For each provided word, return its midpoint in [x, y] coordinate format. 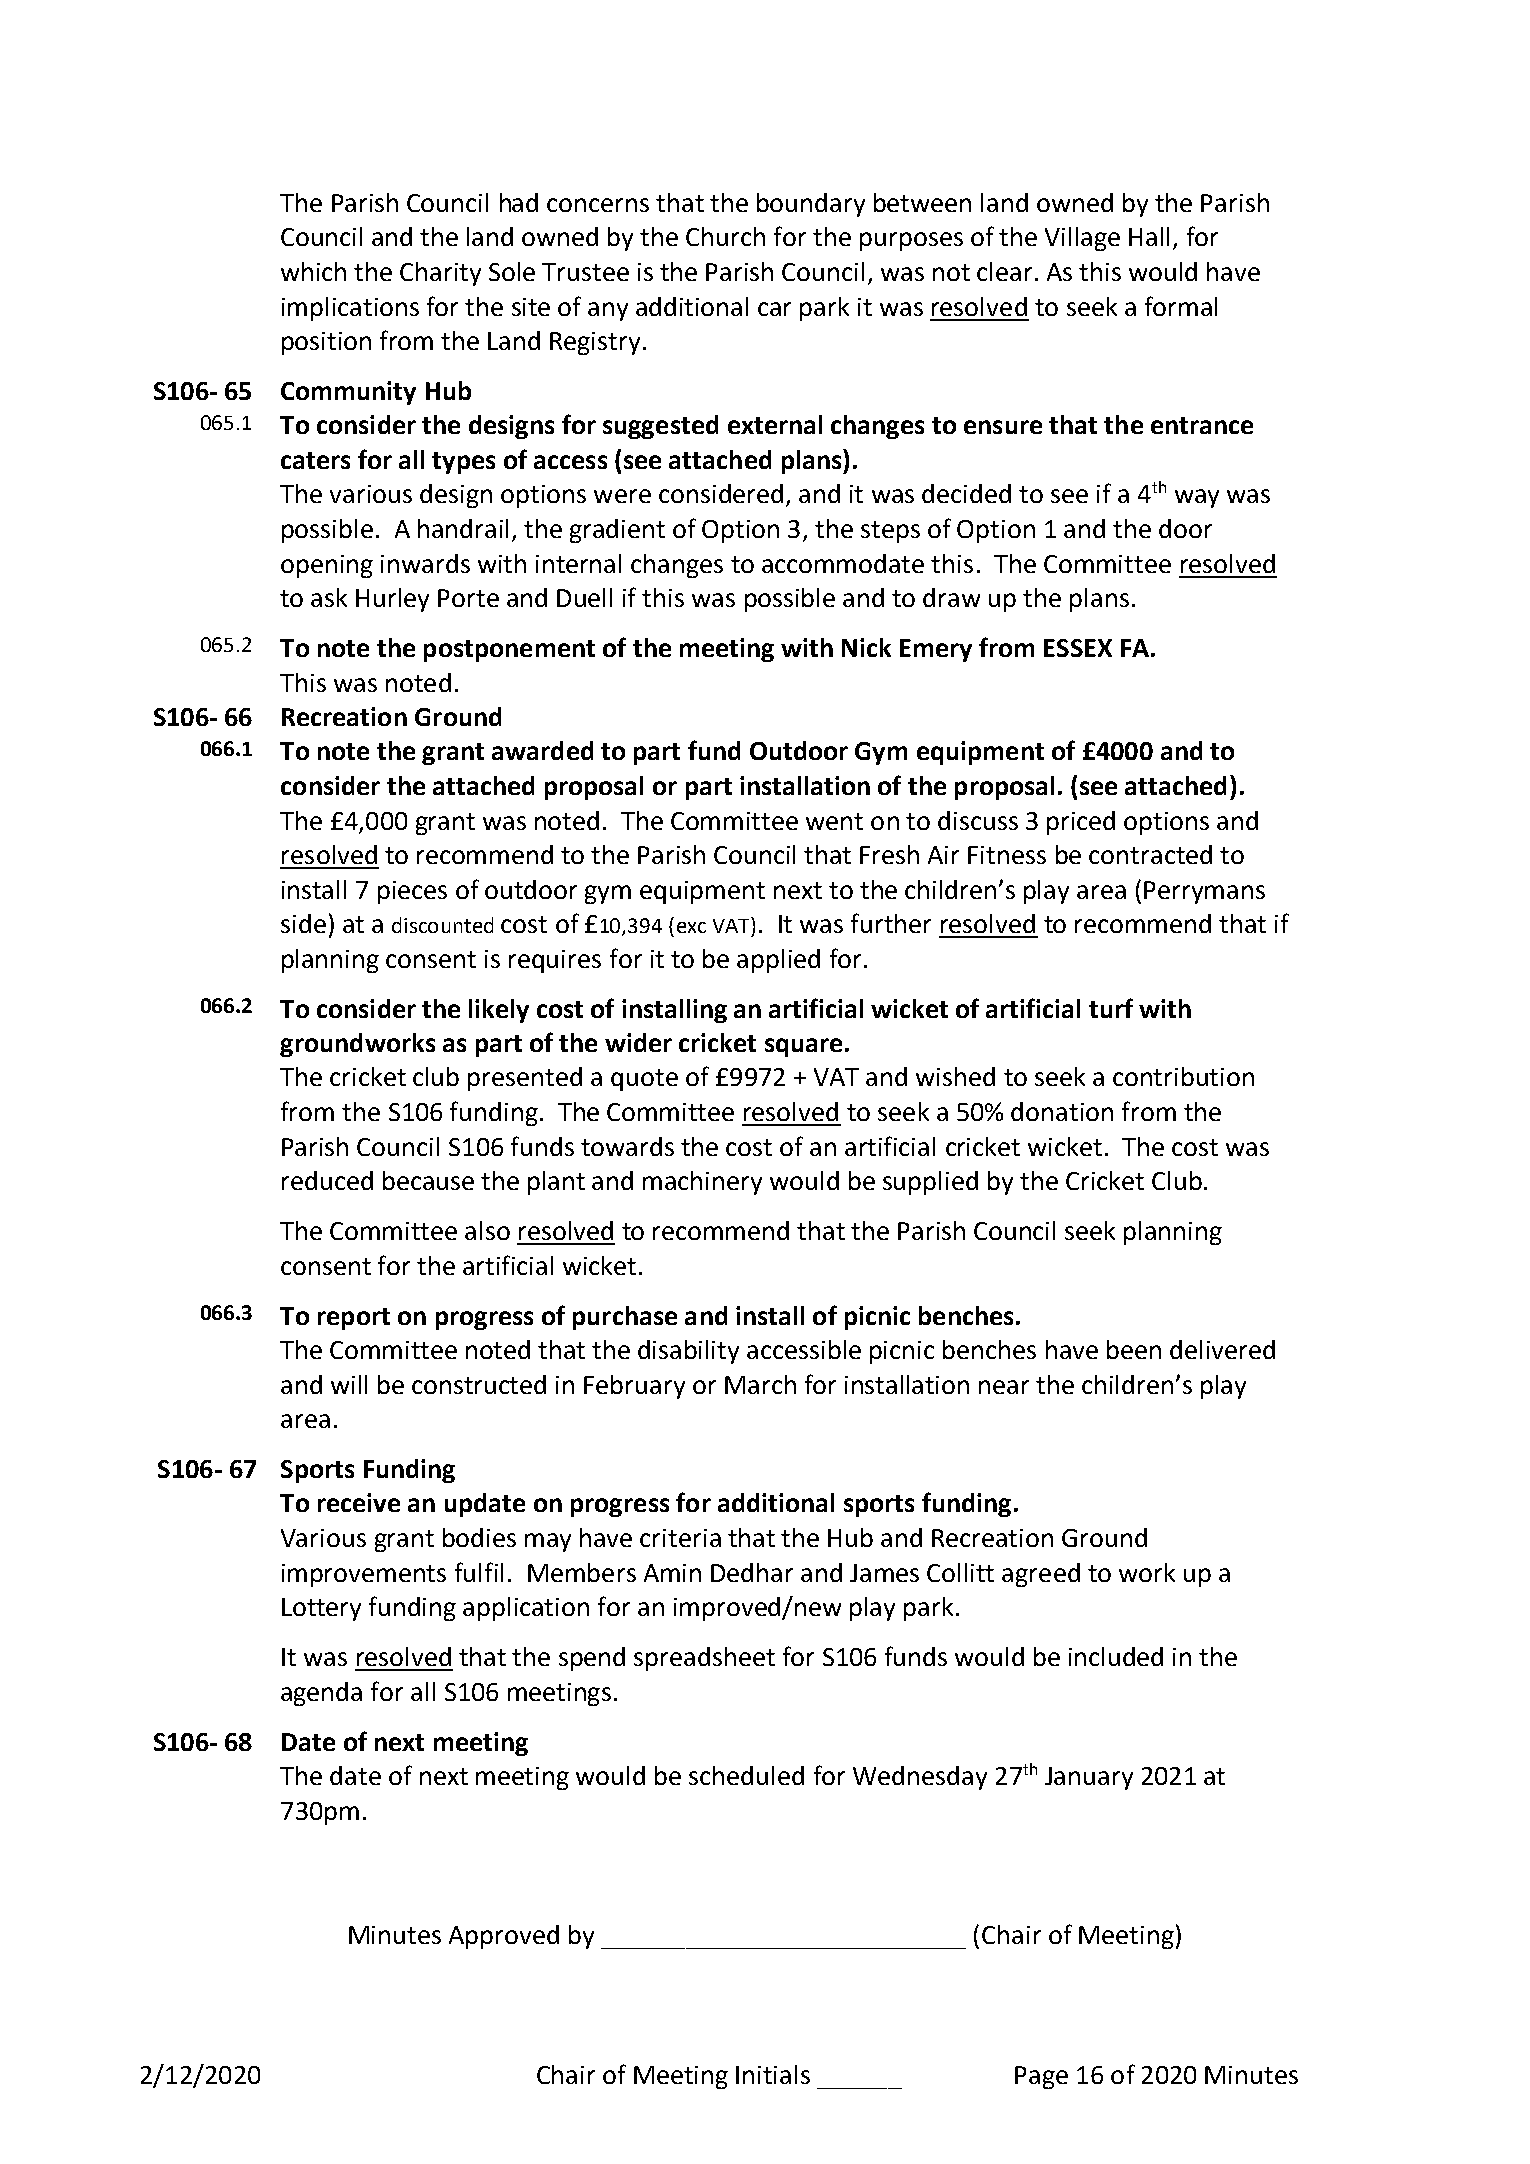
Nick [866, 647]
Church [725, 236]
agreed [1041, 1575]
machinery [702, 1183]
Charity [440, 274]
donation [1062, 1111]
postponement [509, 651]
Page [1041, 2077]
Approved [504, 1937]
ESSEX [1078, 648]
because [428, 1180]
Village [1082, 239]
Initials [773, 2074]
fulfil [479, 1572]
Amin [672, 1573]
